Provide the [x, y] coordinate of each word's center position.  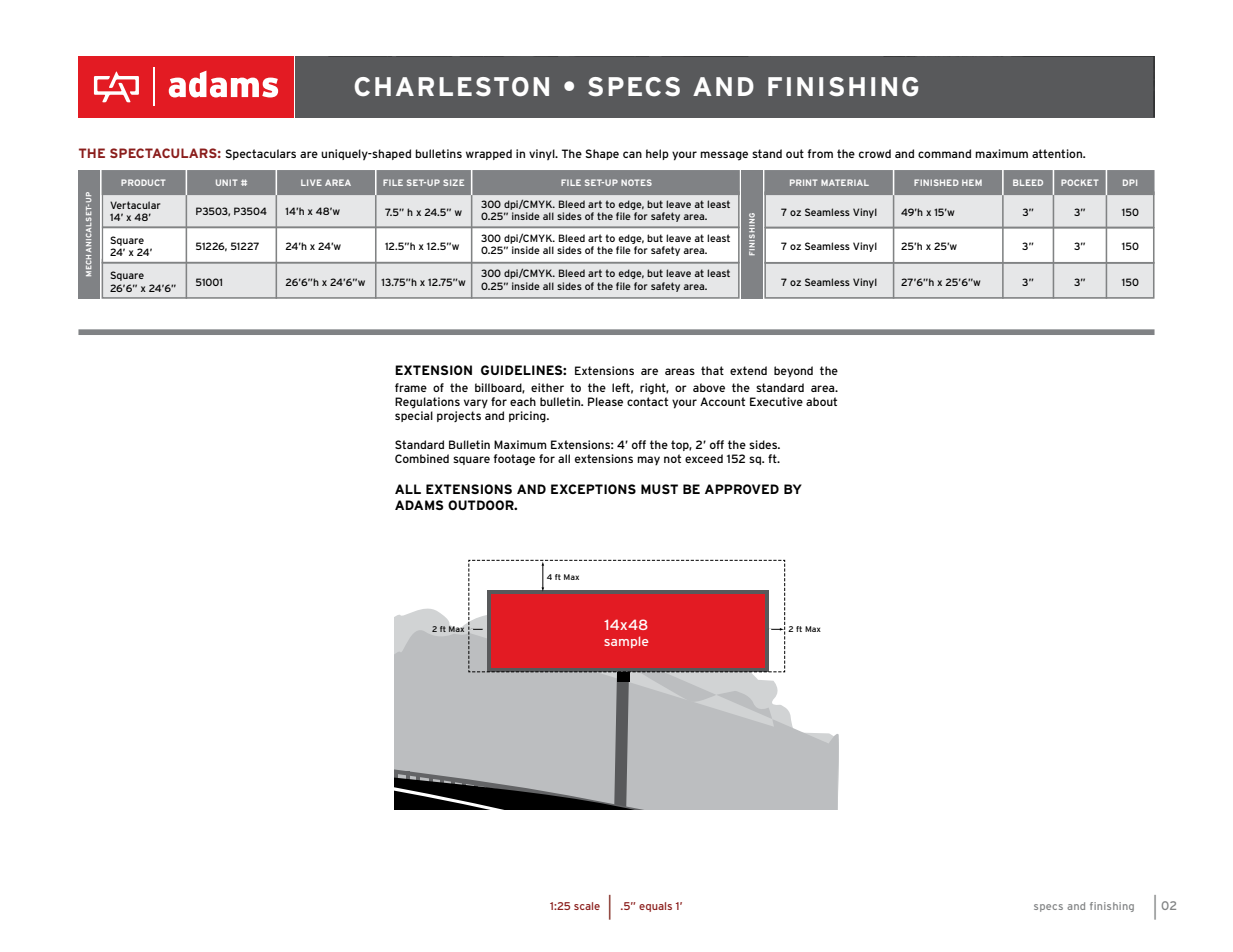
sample [626, 642]
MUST [659, 489]
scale [587, 906]
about [821, 401]
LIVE [311, 182]
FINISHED [936, 182]
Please [605, 401]
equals [655, 907]
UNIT [227, 182]
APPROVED [742, 489]
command [944, 153]
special [414, 416]
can [632, 154]
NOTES [636, 182]
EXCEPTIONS [593, 489]
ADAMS [419, 505]
